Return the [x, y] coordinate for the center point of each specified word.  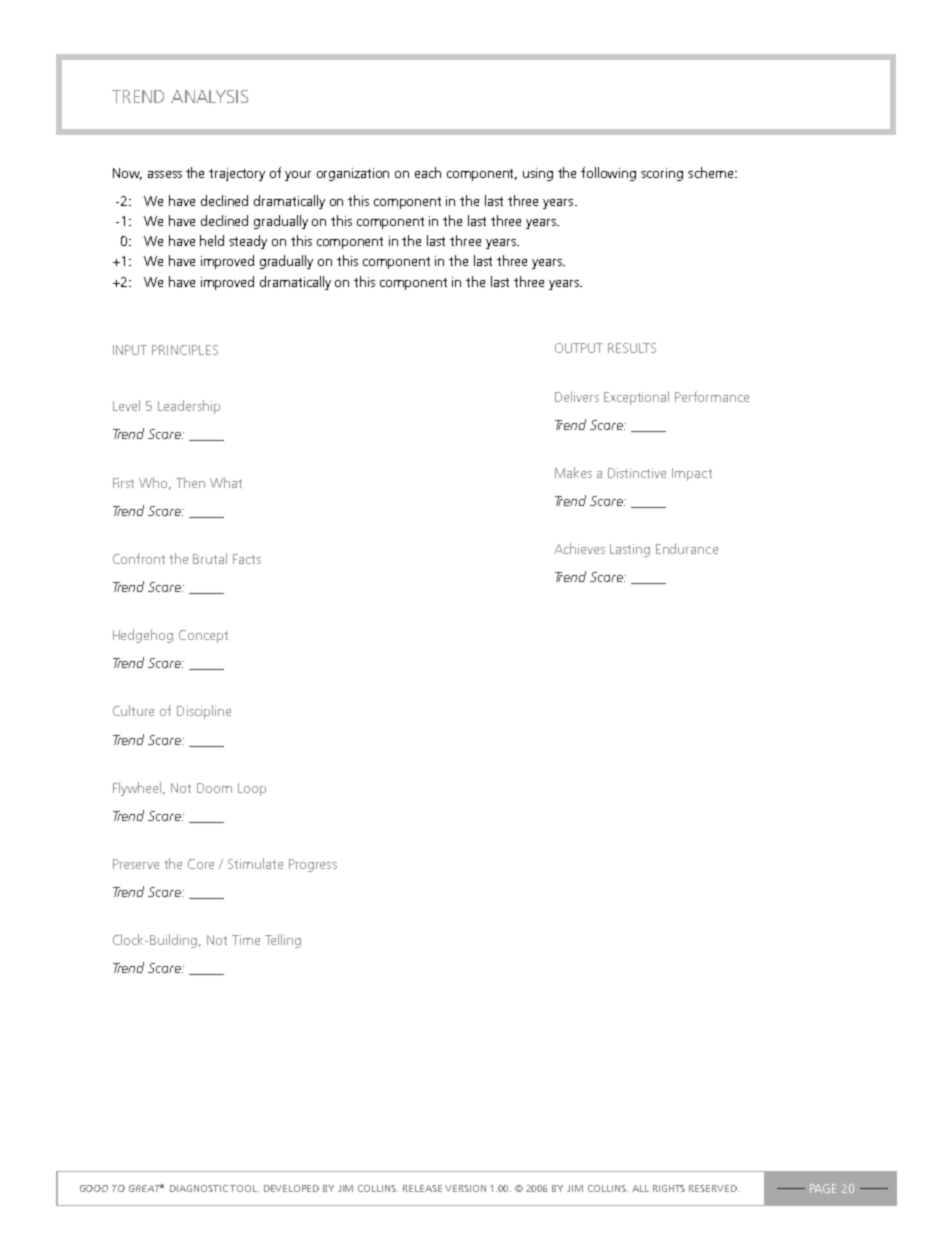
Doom [214, 788]
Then [190, 482]
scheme [710, 172]
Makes [573, 472]
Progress [313, 865]
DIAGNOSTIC [199, 1188]
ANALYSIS [209, 96]
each [428, 172]
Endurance [687, 548]
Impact [692, 474]
